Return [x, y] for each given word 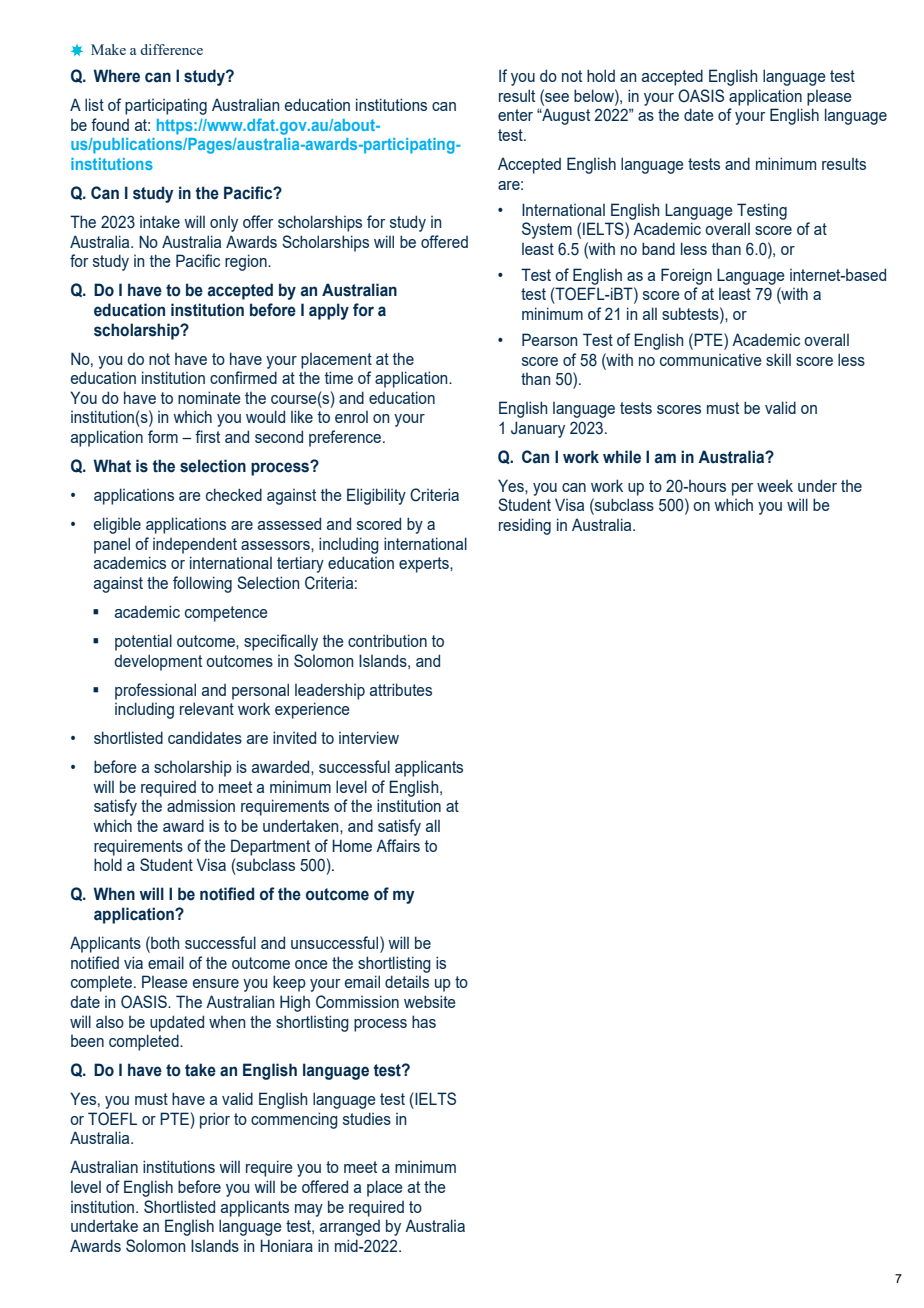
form [163, 436]
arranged [350, 1228]
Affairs [398, 845]
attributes [401, 689]
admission [201, 805]
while [622, 457]
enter [515, 115]
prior [215, 1120]
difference [171, 49]
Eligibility [376, 496]
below [595, 95]
